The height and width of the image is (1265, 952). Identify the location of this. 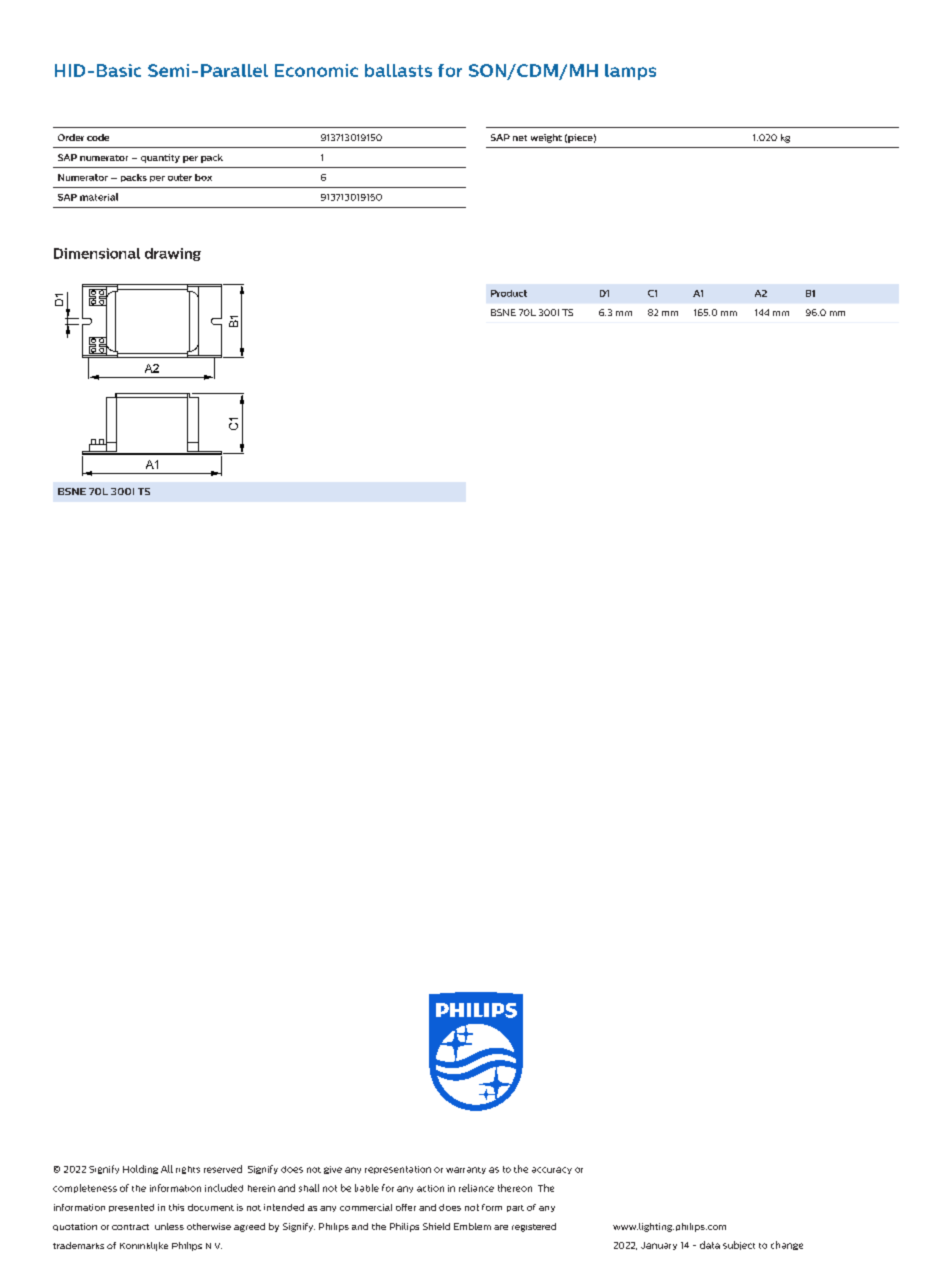
(176, 1207).
